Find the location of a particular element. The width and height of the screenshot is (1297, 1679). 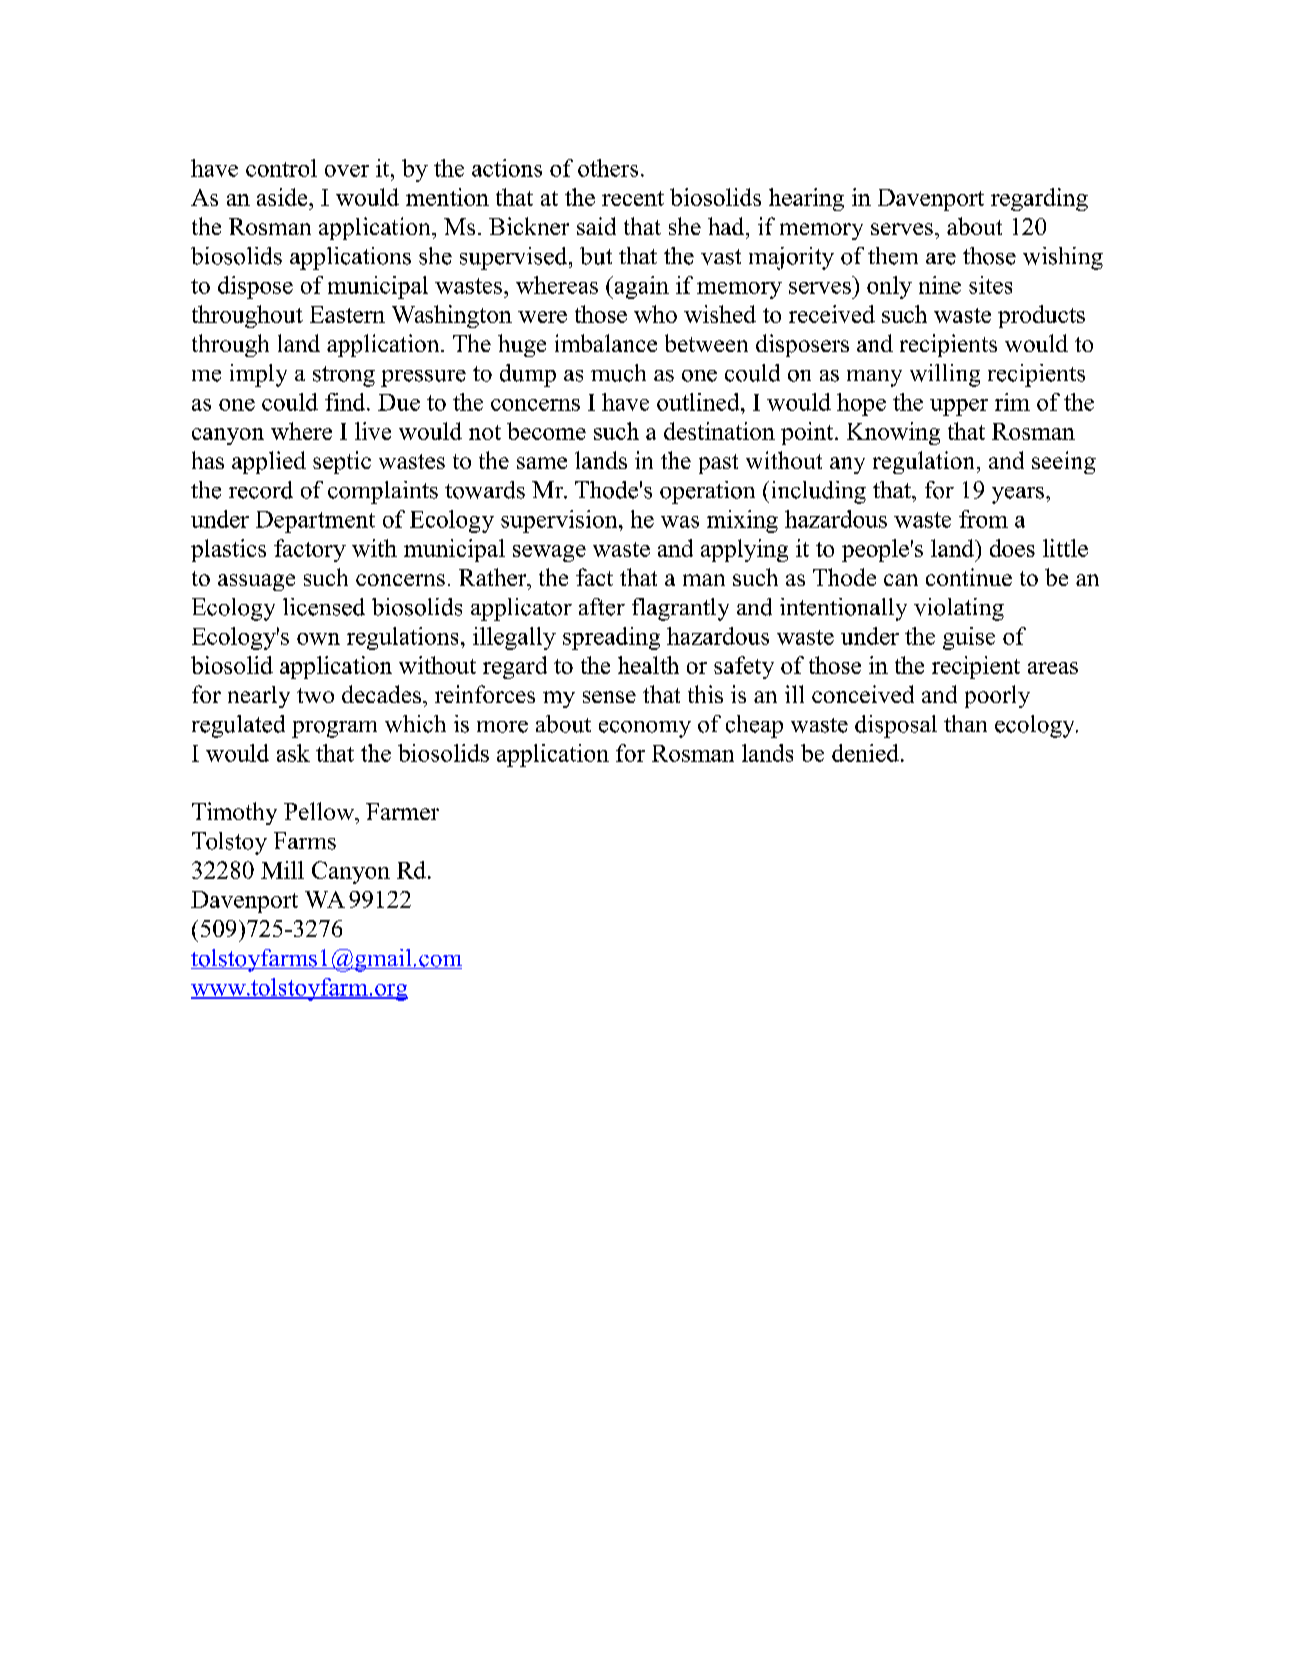

willing is located at coordinates (945, 375).
